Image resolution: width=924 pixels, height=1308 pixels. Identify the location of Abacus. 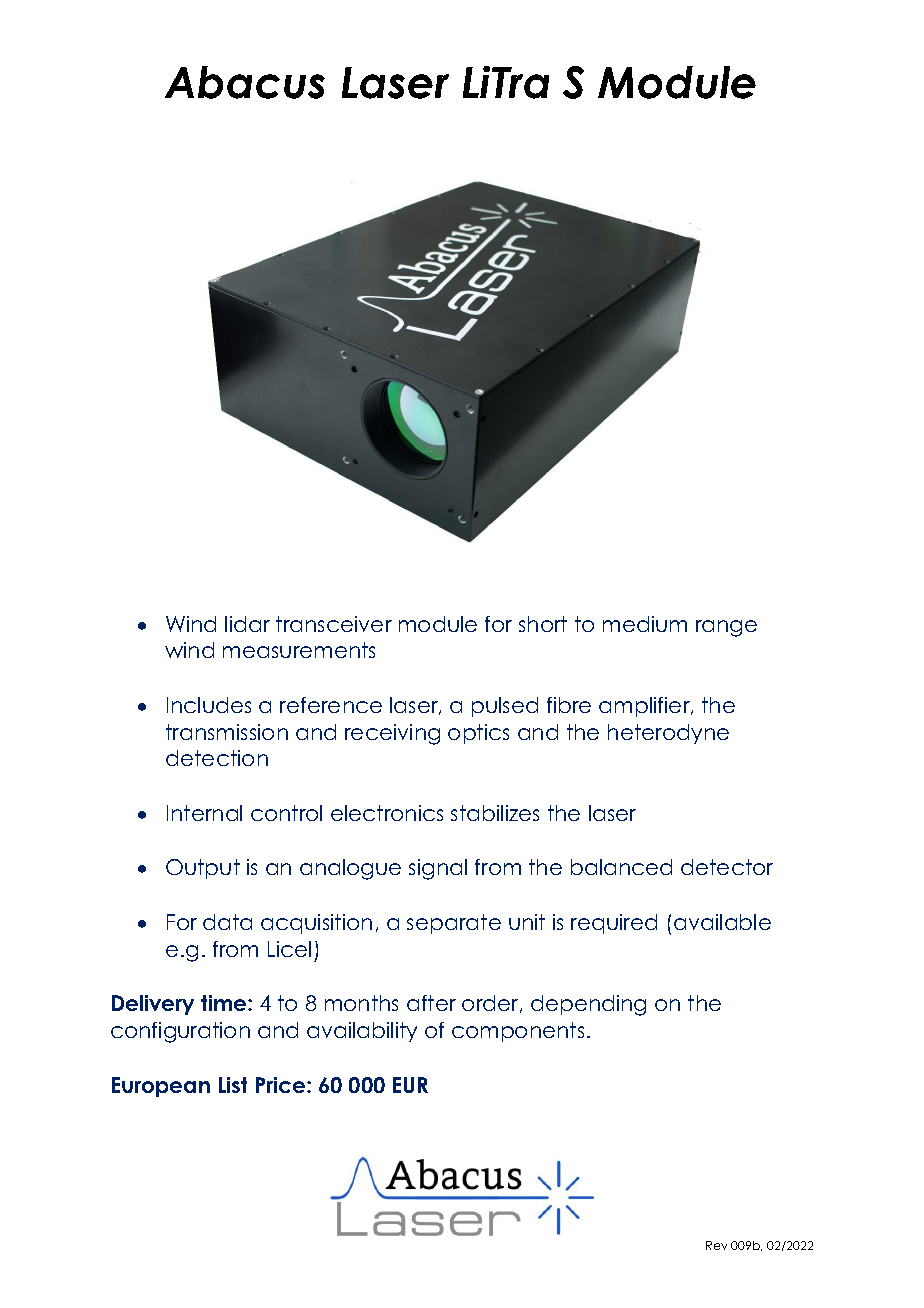
(245, 82).
